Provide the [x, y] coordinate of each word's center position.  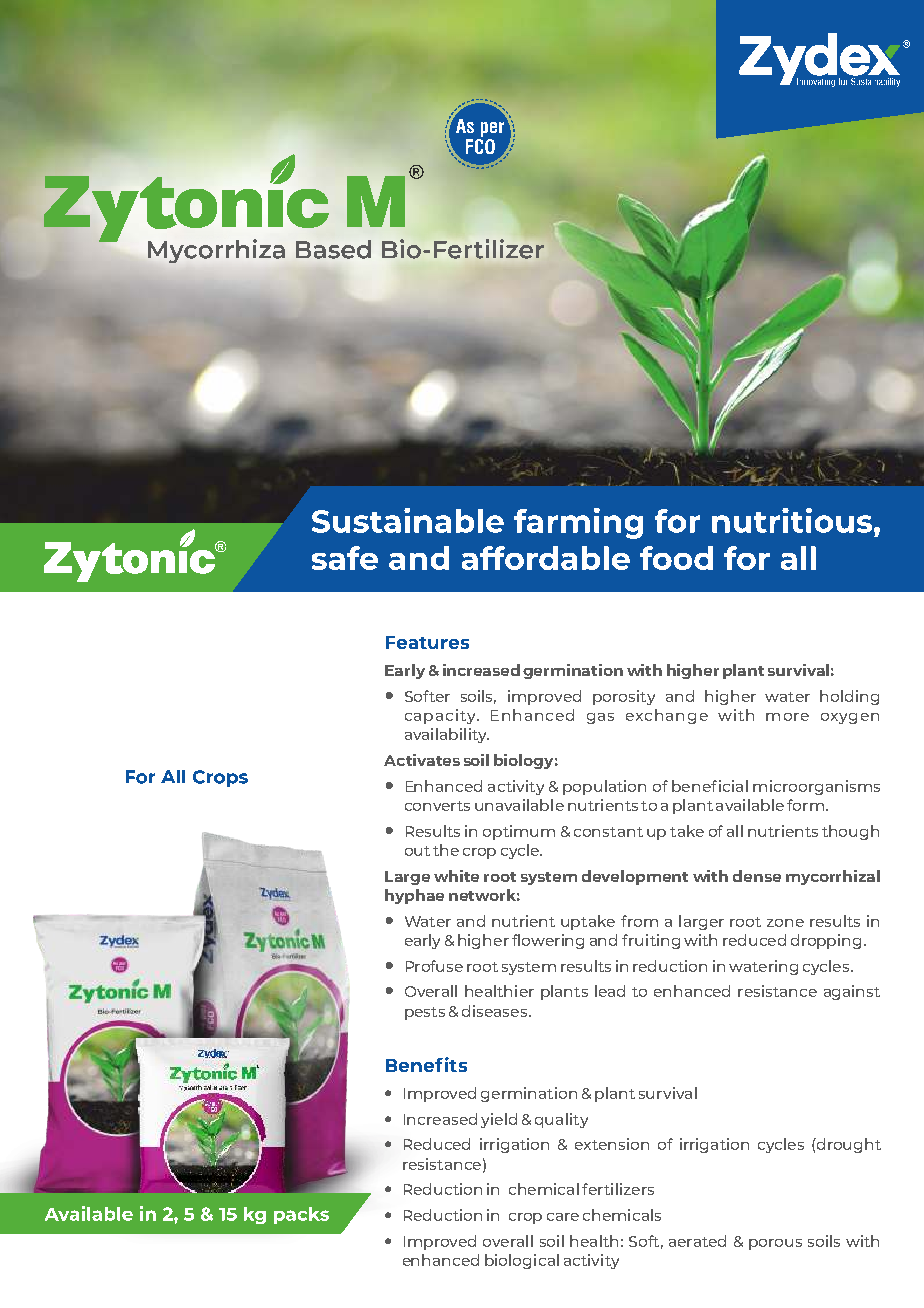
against [852, 992]
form [805, 805]
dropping [828, 941]
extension [612, 1144]
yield [499, 1120]
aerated [697, 1241]
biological [522, 1261]
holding [849, 697]
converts [437, 806]
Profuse [434, 966]
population [604, 787]
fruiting [651, 941]
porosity [624, 697]
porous [775, 1244]
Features [427, 642]
